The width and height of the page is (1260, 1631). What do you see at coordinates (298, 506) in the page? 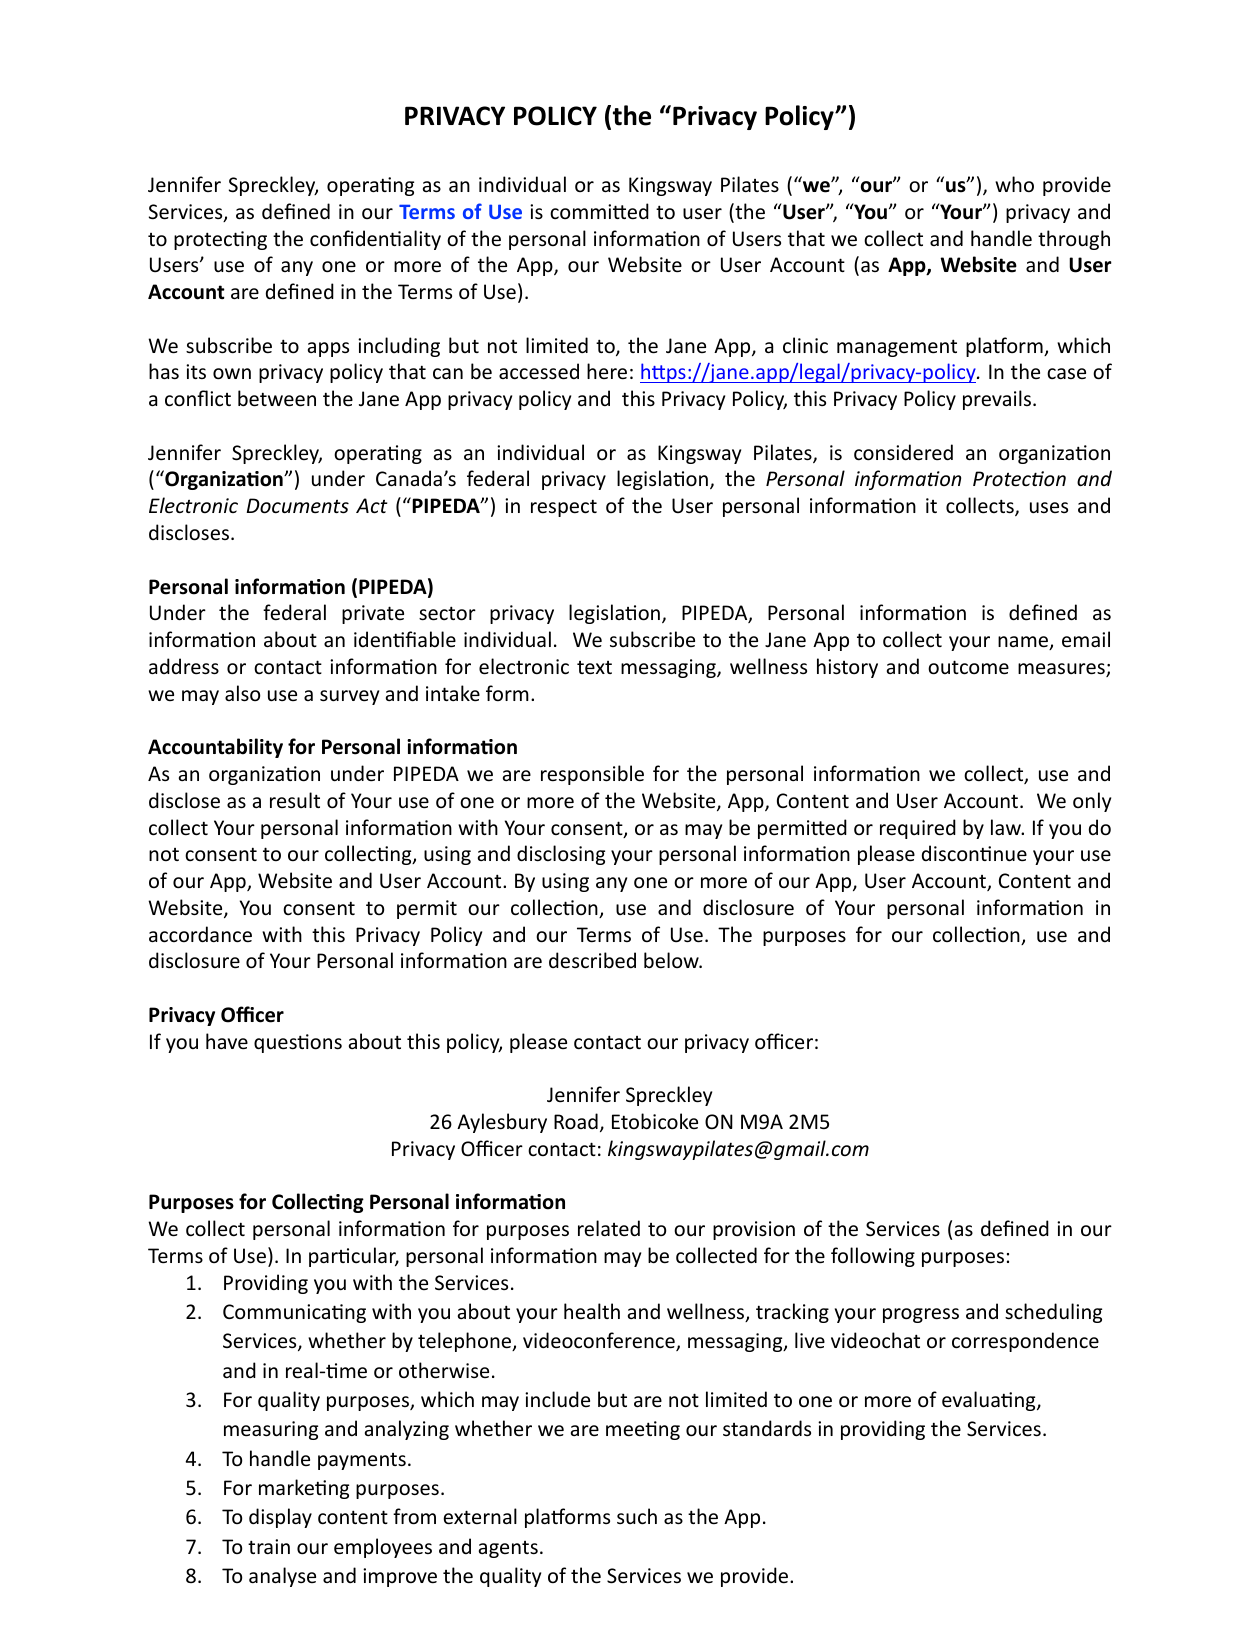
I see `Documents` at bounding box center [298, 506].
